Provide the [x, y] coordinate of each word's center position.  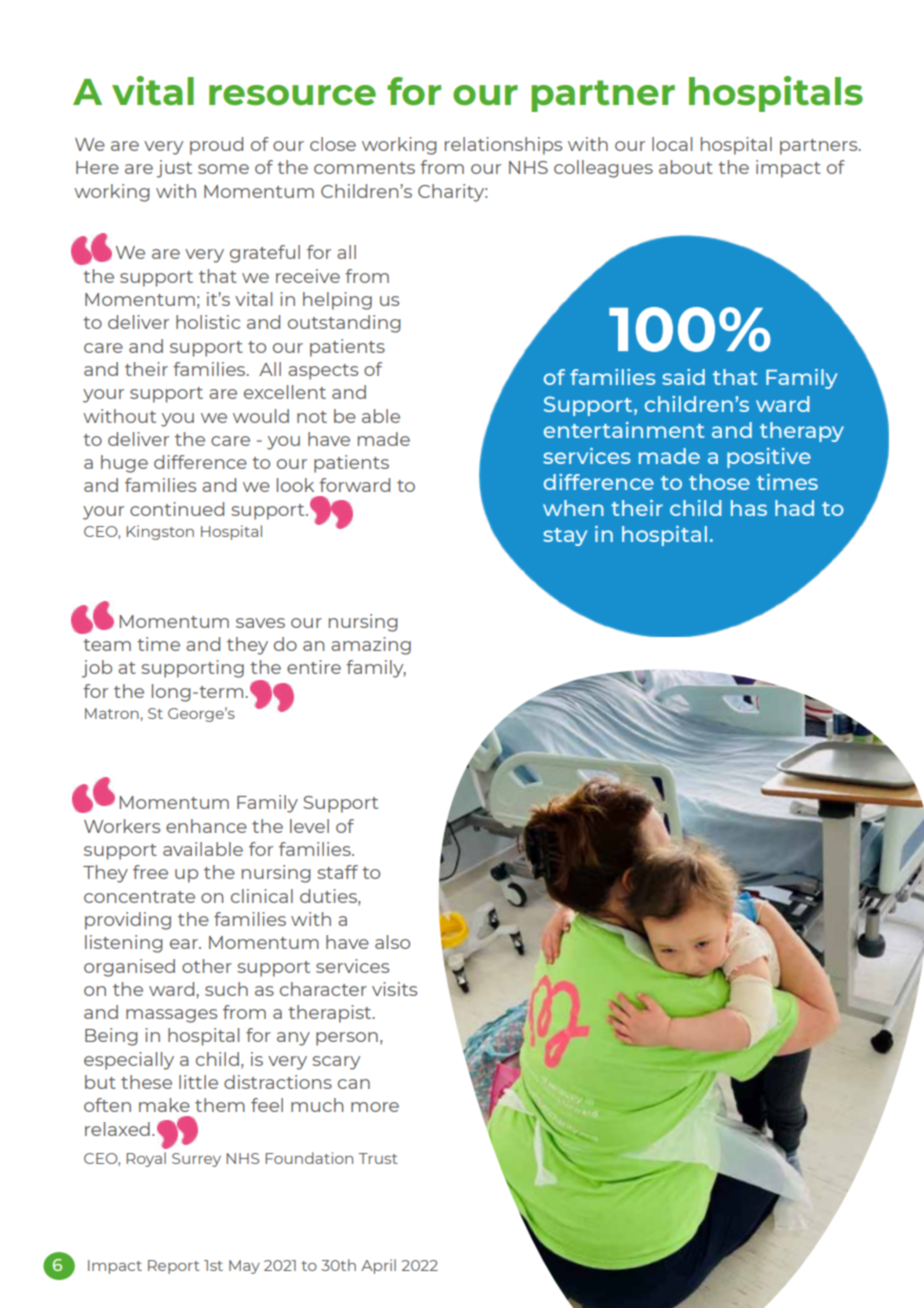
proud [216, 146]
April [378, 1266]
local [672, 144]
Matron [112, 713]
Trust [378, 1158]
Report [174, 1267]
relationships [503, 146]
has [749, 508]
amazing [371, 646]
